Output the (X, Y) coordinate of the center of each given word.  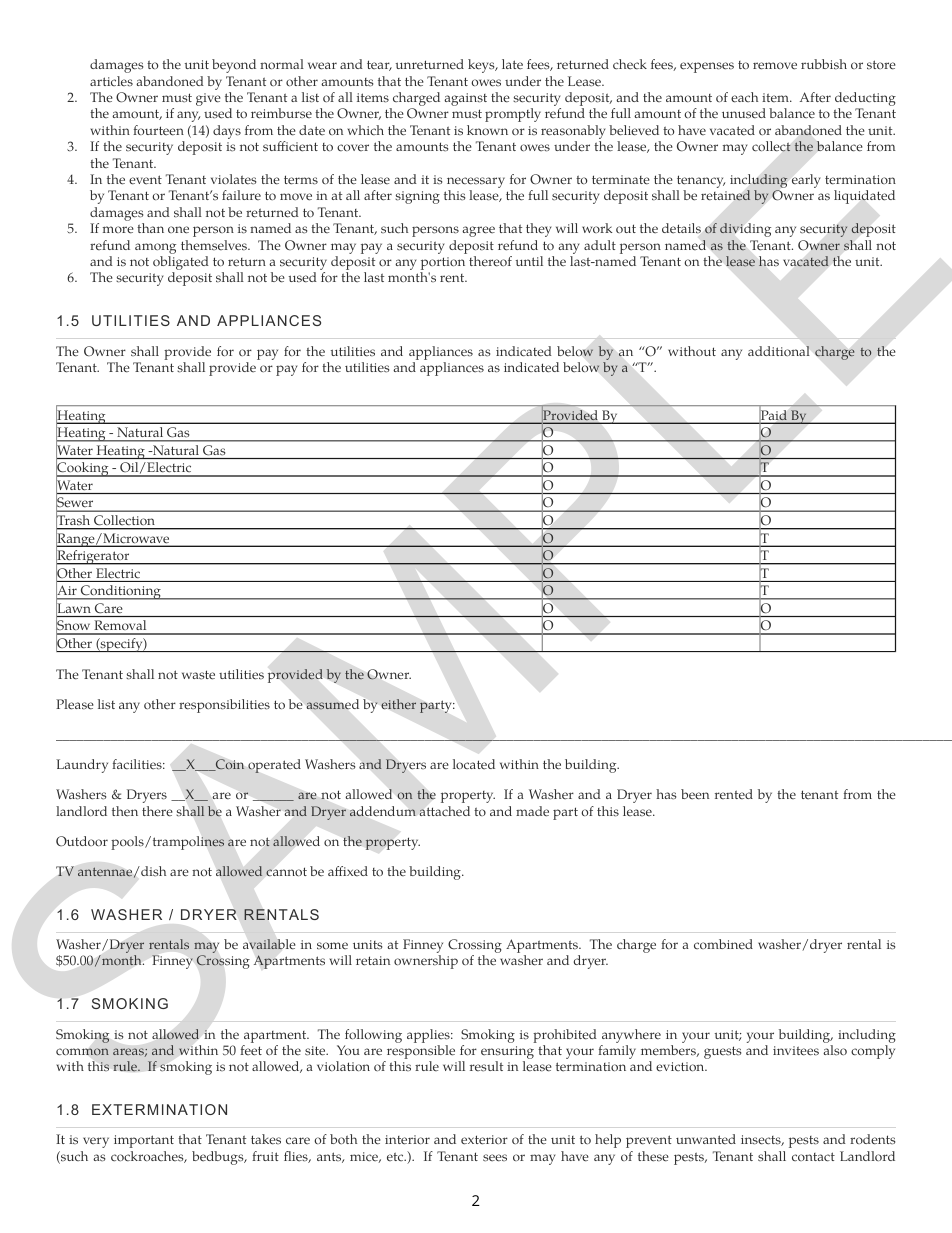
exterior (484, 1140)
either (398, 704)
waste (198, 675)
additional (779, 351)
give (208, 99)
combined (723, 944)
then (125, 811)
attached (444, 811)
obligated (181, 264)
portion (442, 265)
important (144, 1141)
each (744, 97)
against (465, 99)
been (695, 794)
